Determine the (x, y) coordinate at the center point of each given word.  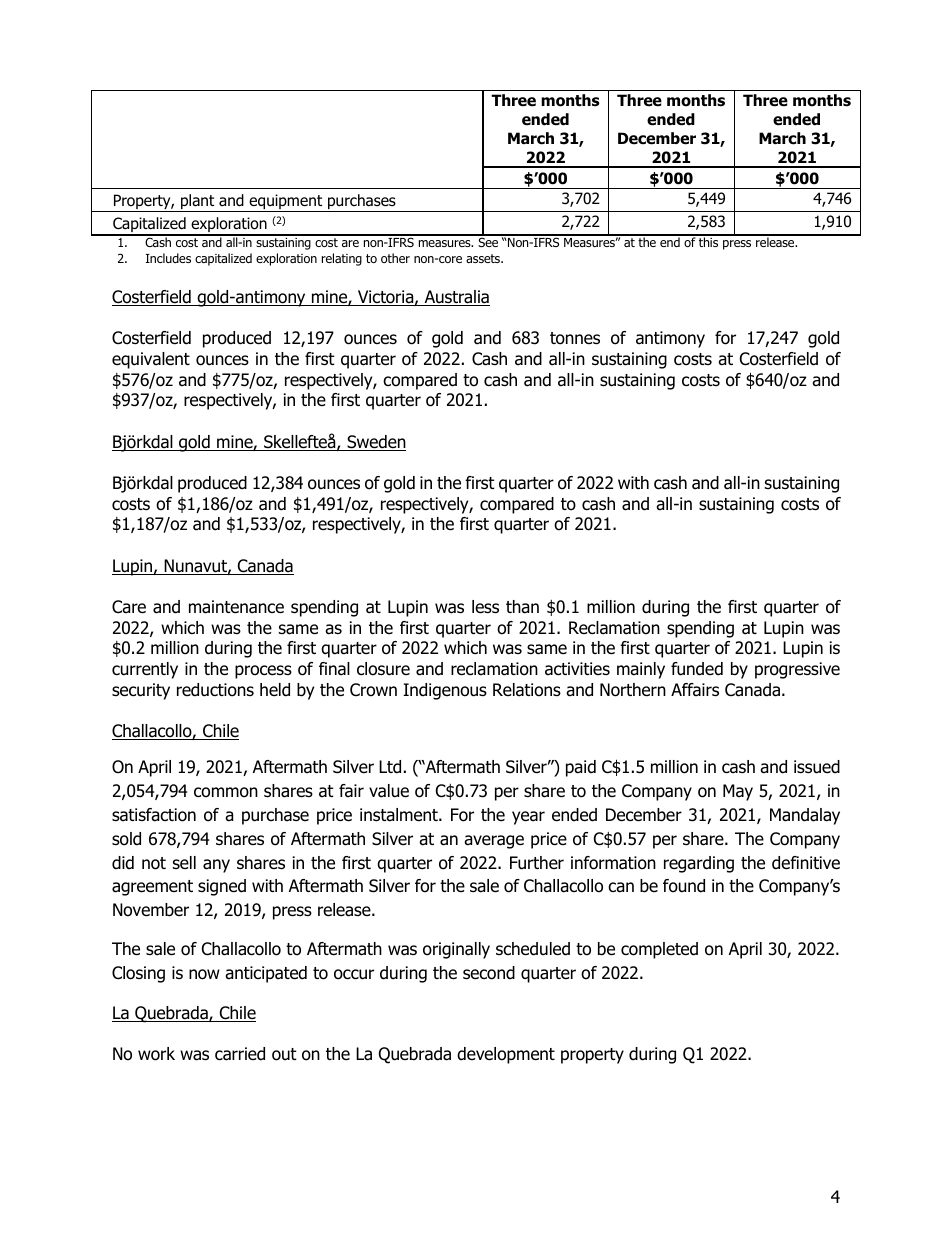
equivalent (151, 360)
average (494, 842)
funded (697, 669)
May (738, 792)
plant (198, 203)
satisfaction (154, 815)
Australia (456, 298)
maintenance (236, 607)
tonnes (575, 338)
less (485, 607)
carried (240, 1054)
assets (484, 258)
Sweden (375, 443)
